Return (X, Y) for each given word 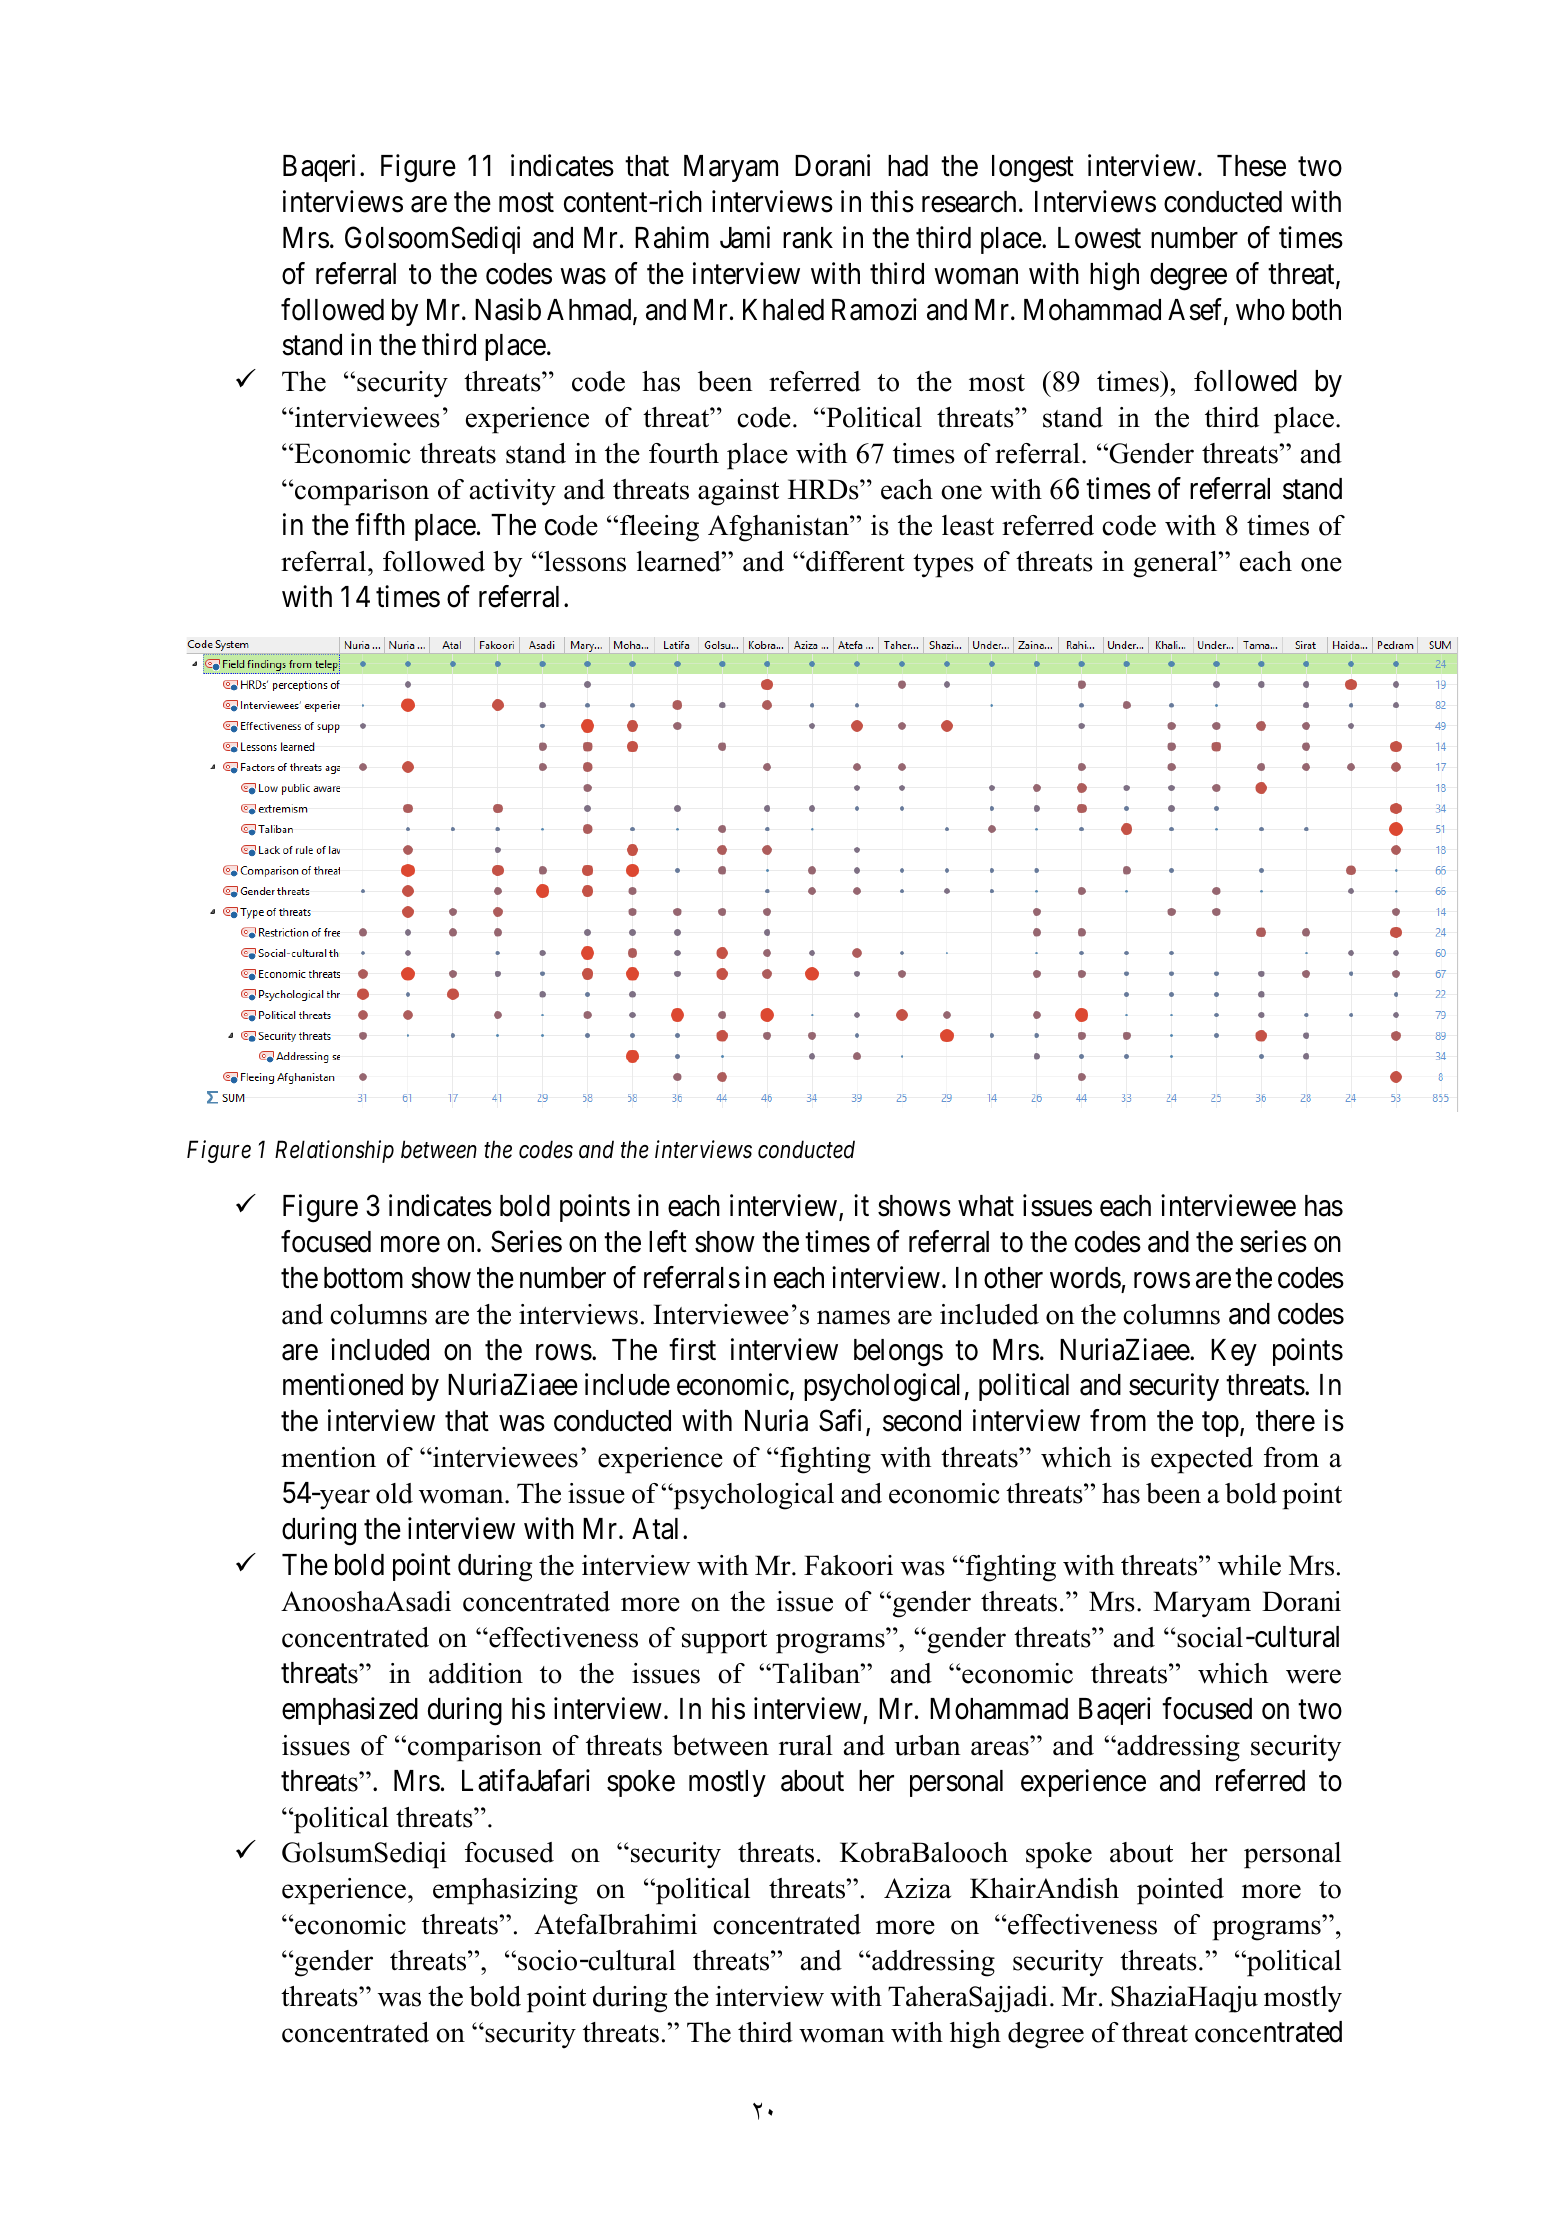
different (854, 561)
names (853, 1317)
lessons (584, 561)
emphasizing (505, 1891)
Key (1234, 1352)
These (1251, 166)
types (943, 566)
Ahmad (590, 311)
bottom (363, 1278)
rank (808, 238)
